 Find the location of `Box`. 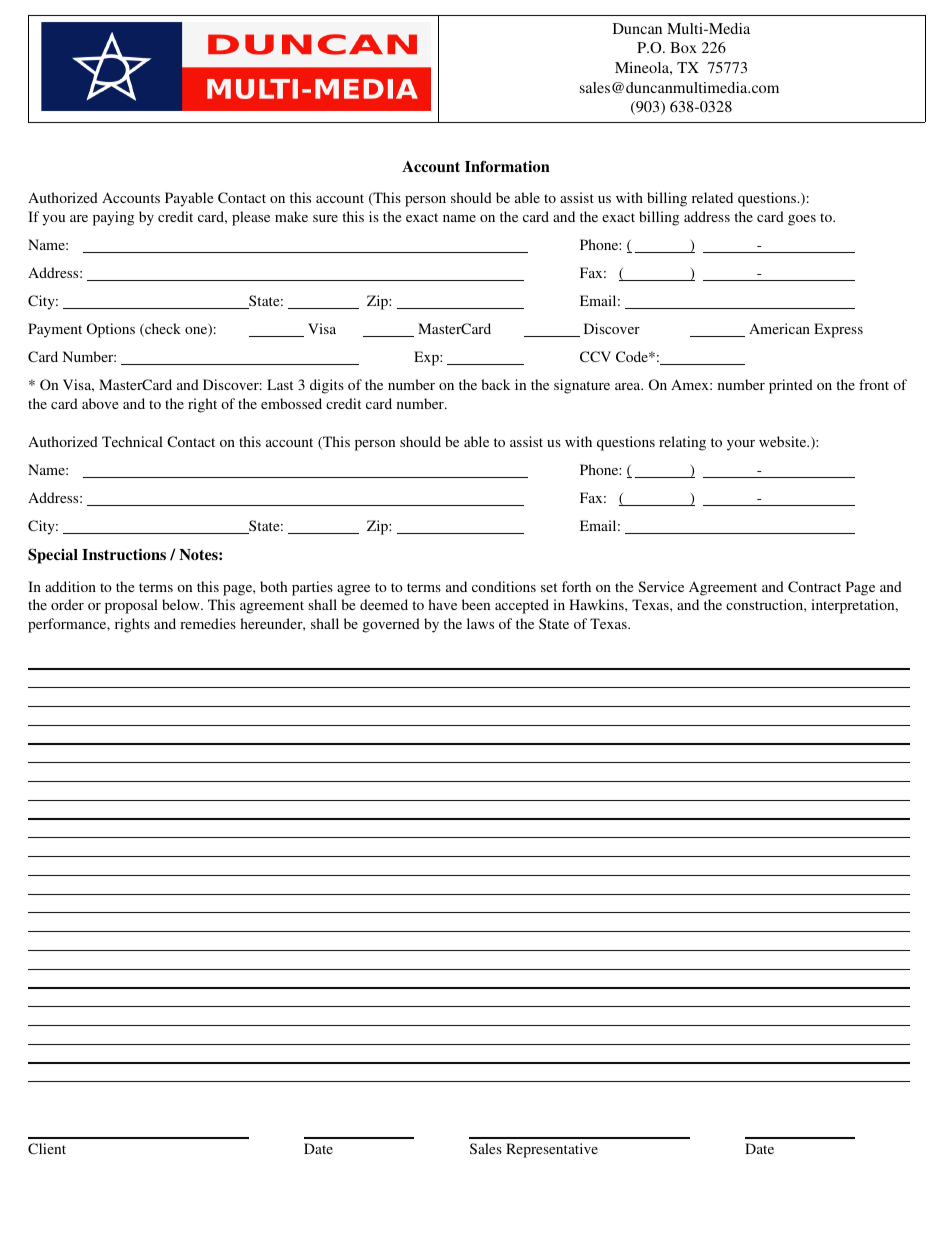

Box is located at coordinates (683, 47).
